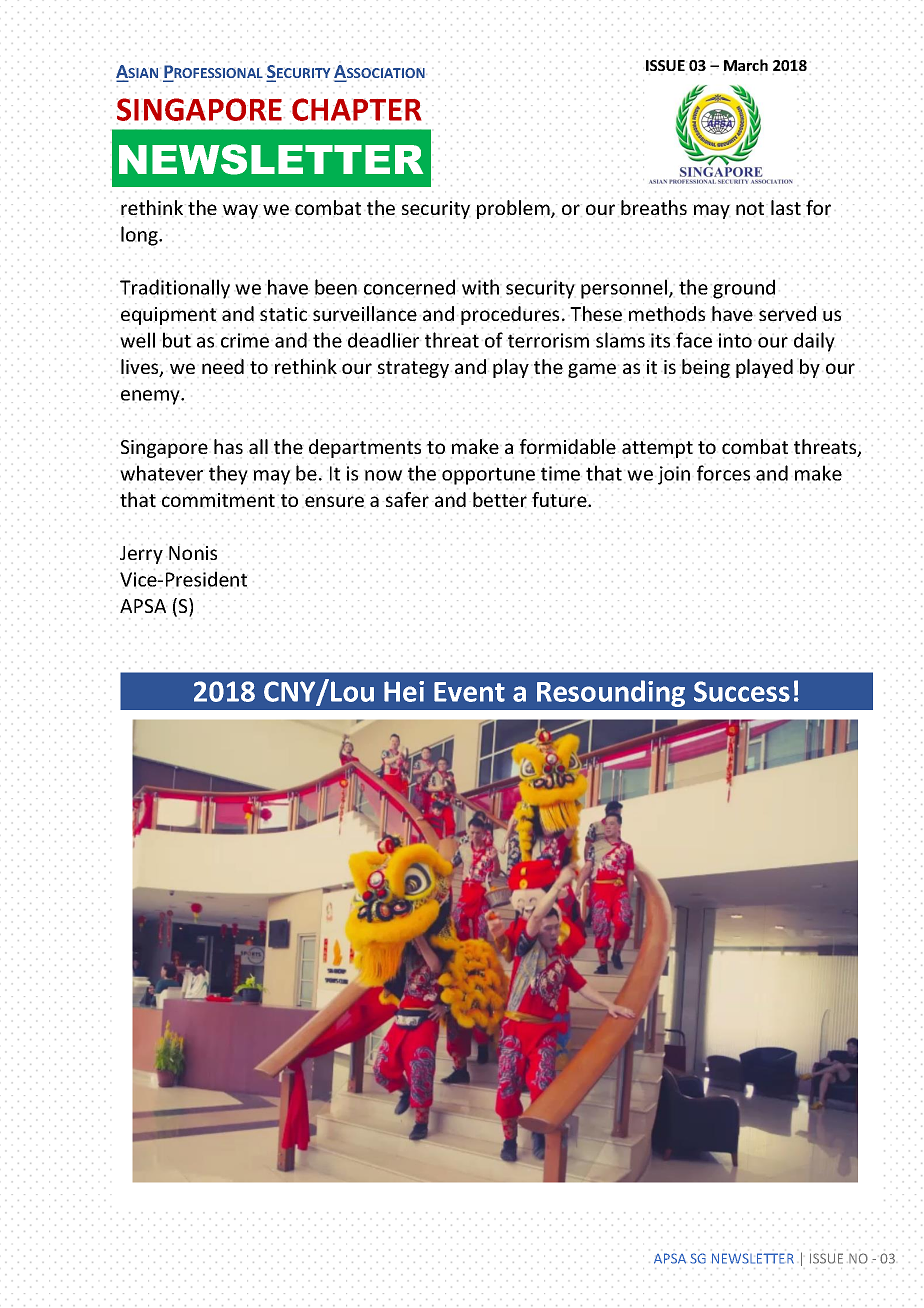 The height and width of the screenshot is (1308, 924). What do you see at coordinates (746, 65) in the screenshot?
I see `March` at bounding box center [746, 65].
